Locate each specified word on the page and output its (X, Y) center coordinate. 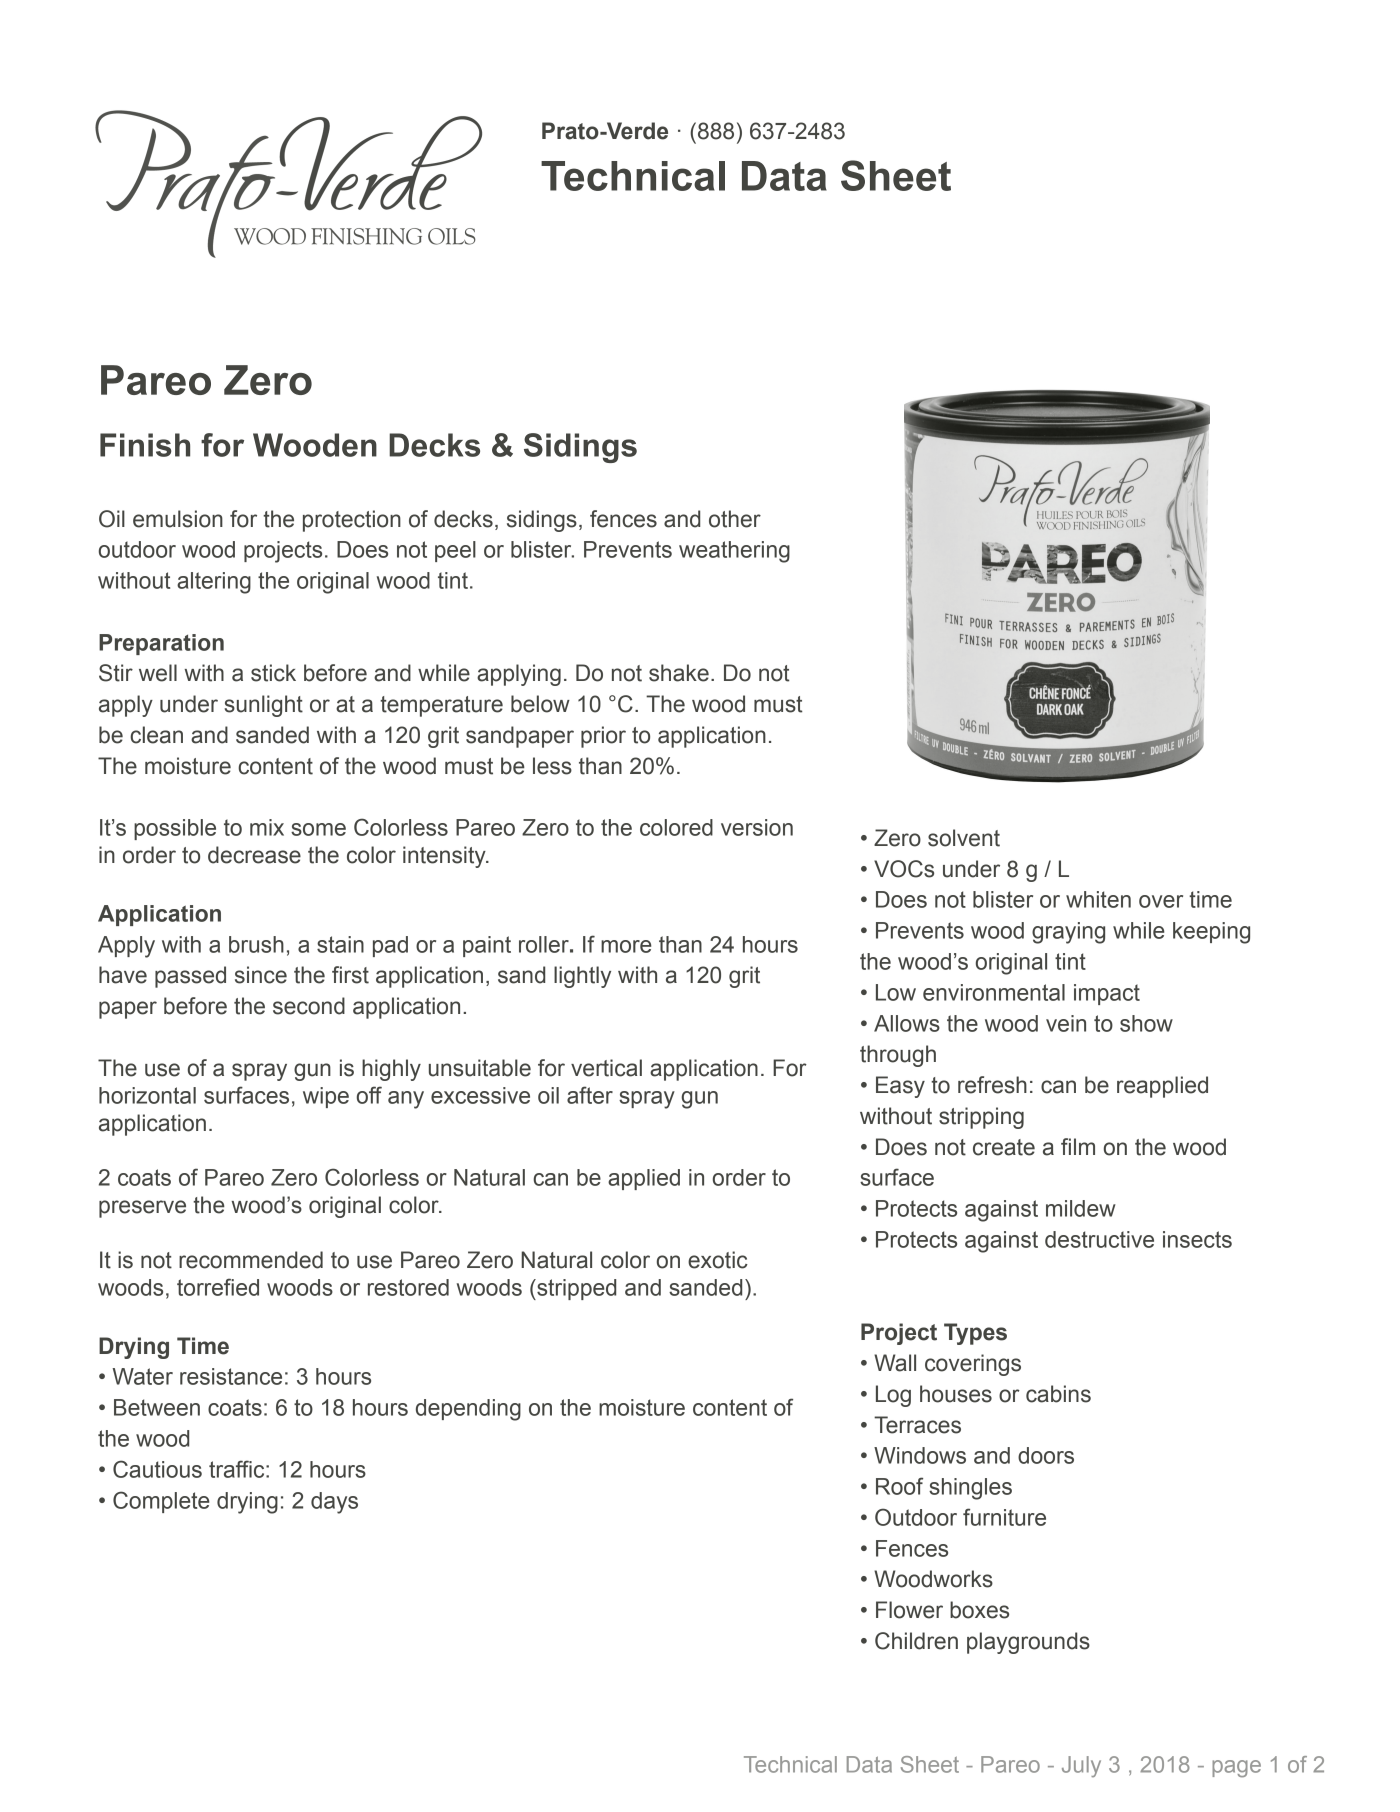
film (1078, 1146)
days (334, 1503)
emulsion (178, 519)
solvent (964, 838)
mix (267, 827)
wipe (326, 1097)
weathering (734, 552)
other (735, 519)
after (590, 1095)
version (757, 827)
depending (468, 1410)
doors (1046, 1455)
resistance (231, 1376)
